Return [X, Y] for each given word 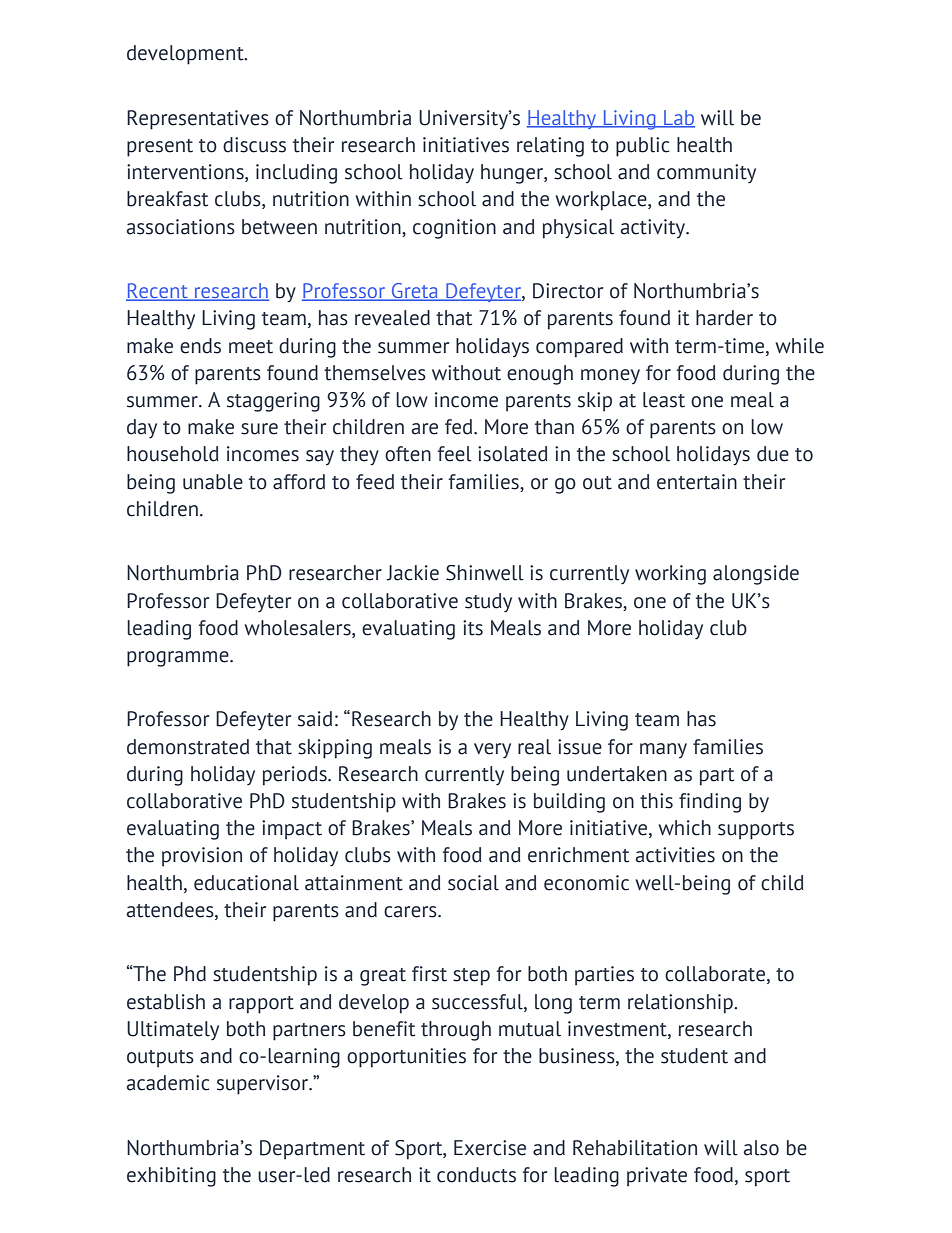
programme [179, 659]
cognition [454, 229]
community [706, 174]
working [670, 575]
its [473, 628]
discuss [254, 145]
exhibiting [171, 1177]
